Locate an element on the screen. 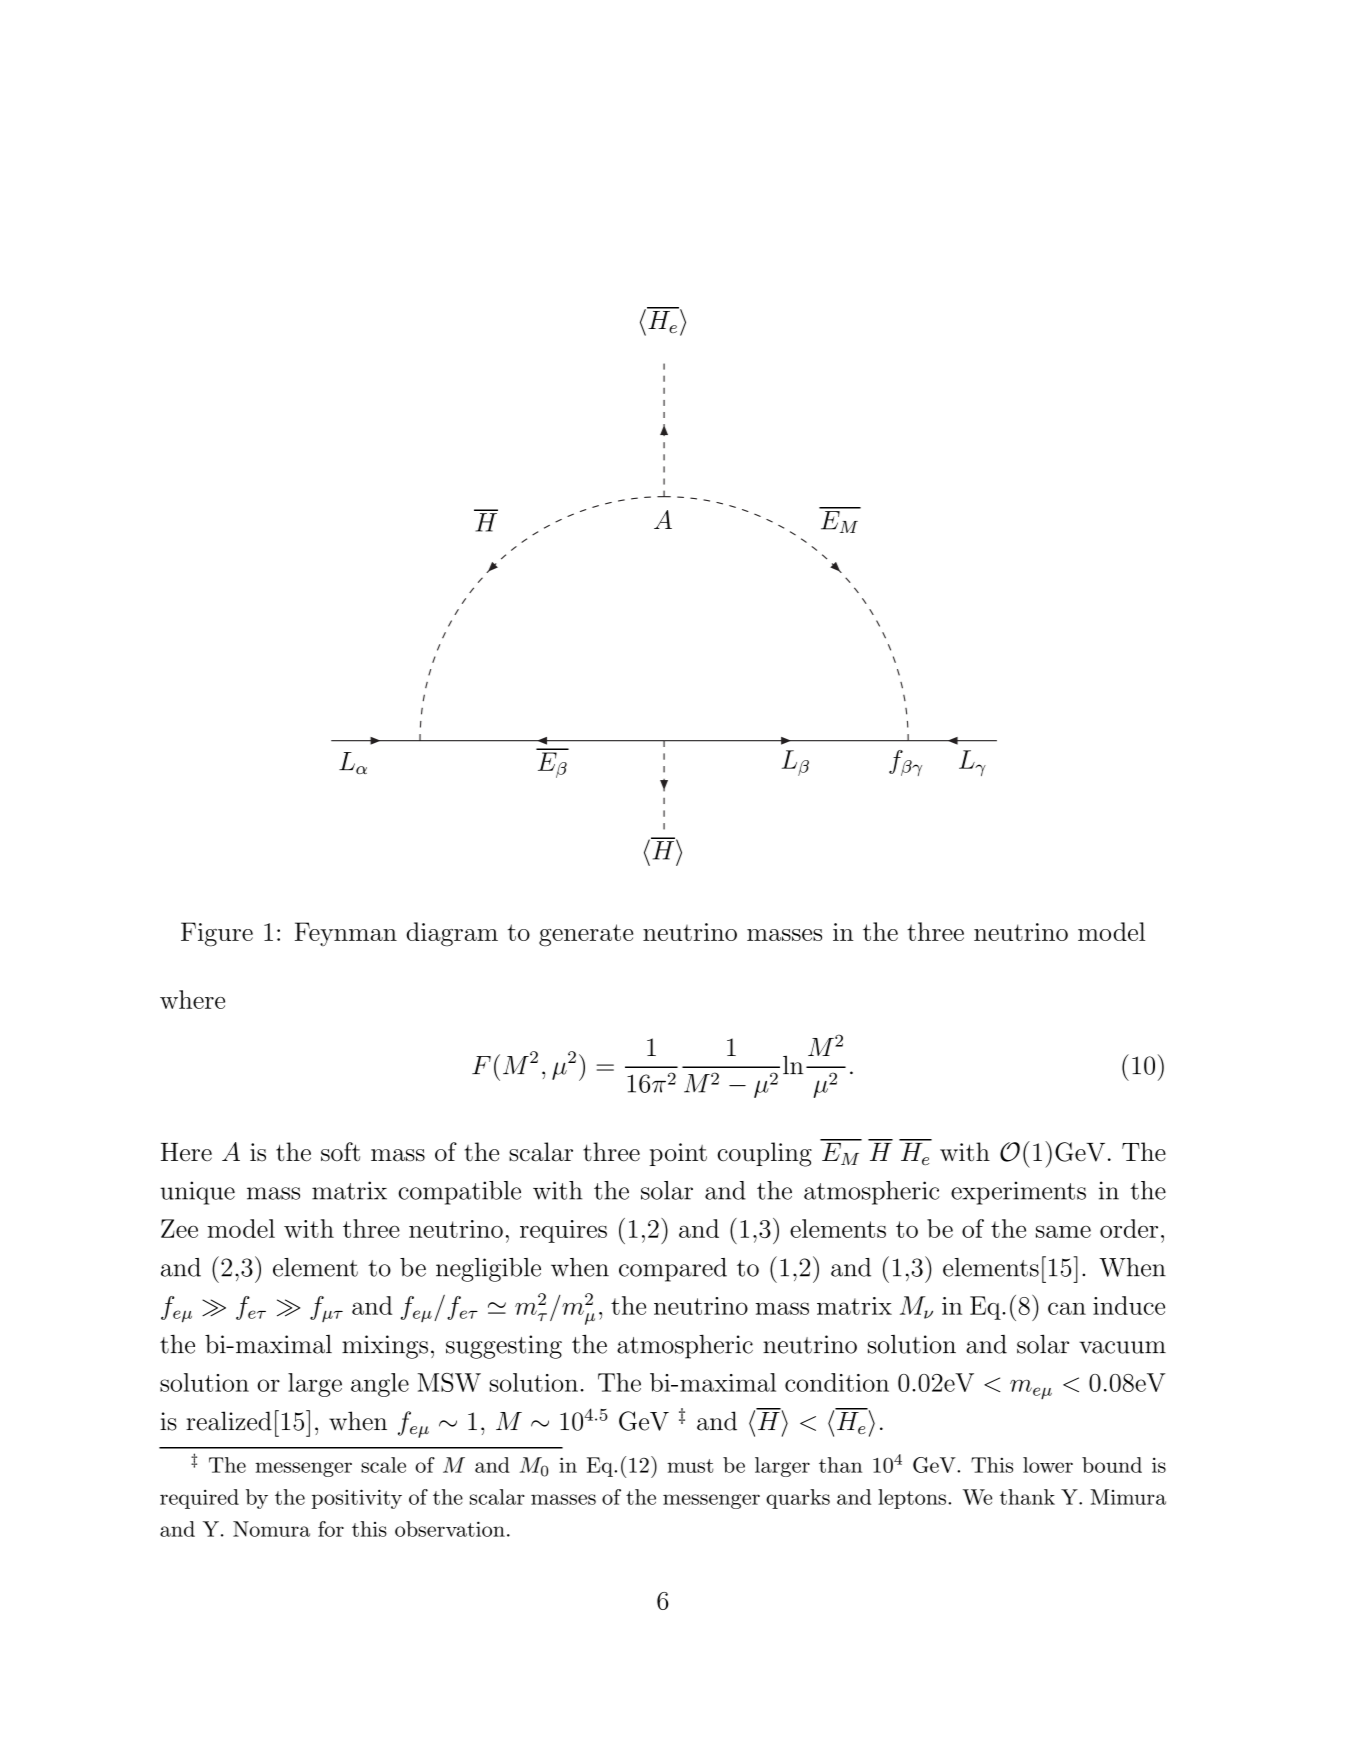  generate is located at coordinates (586, 935).
